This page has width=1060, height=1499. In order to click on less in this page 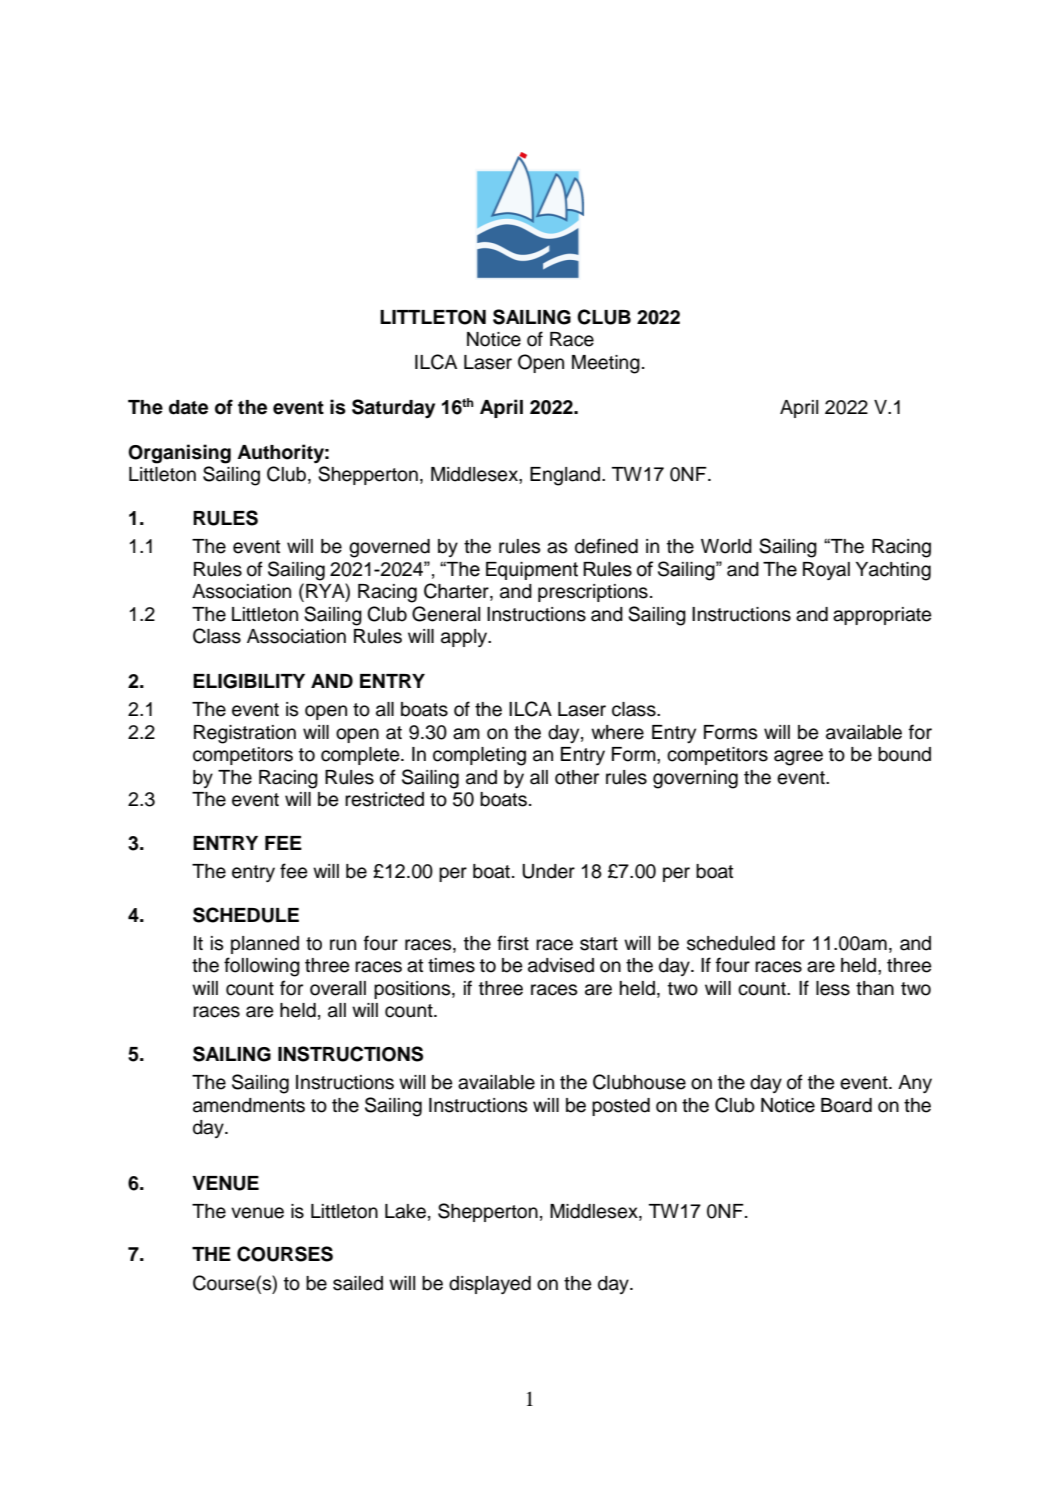, I will do `click(833, 988)`.
